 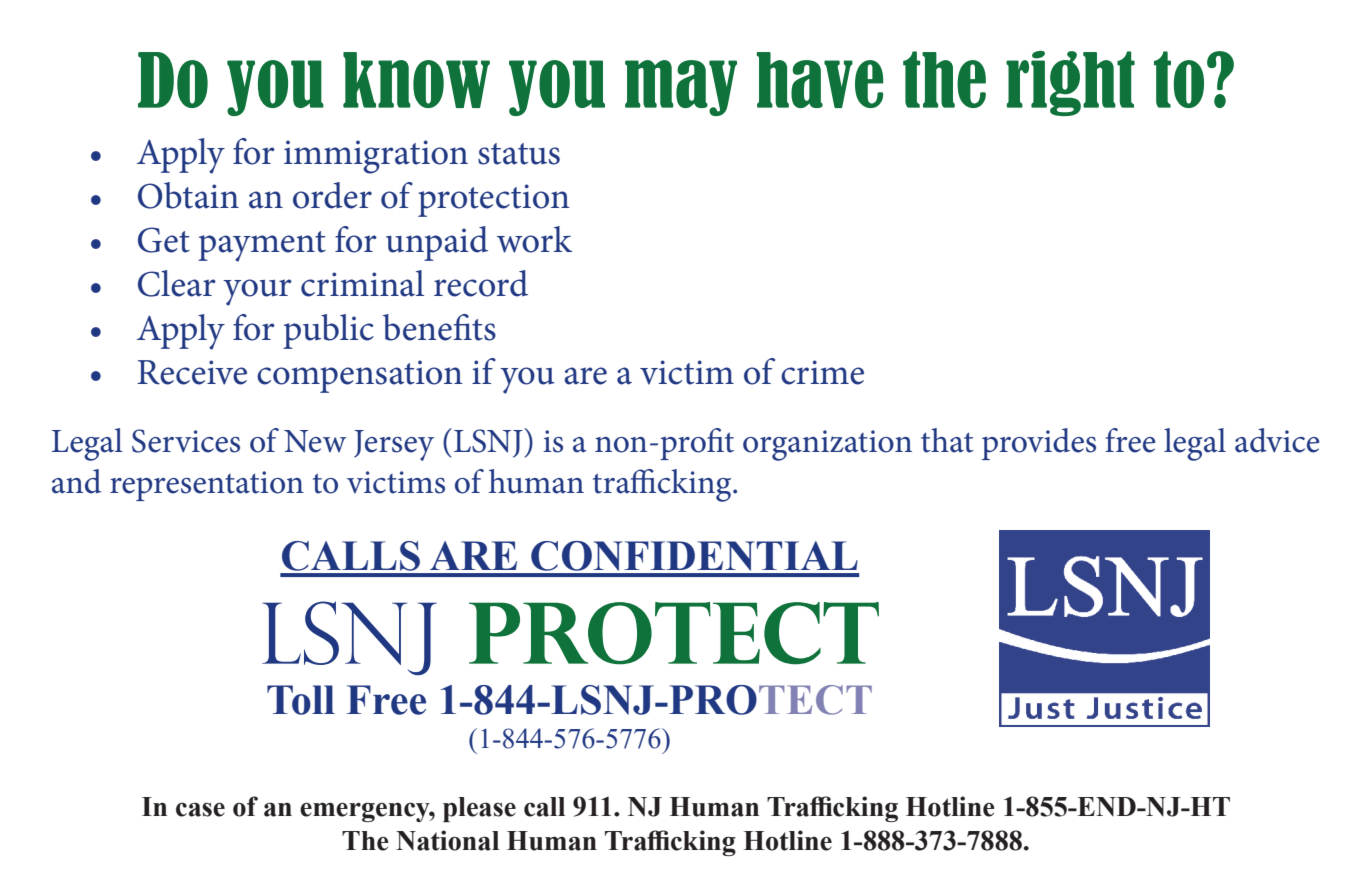 I want to click on representation, so click(x=207, y=486).
